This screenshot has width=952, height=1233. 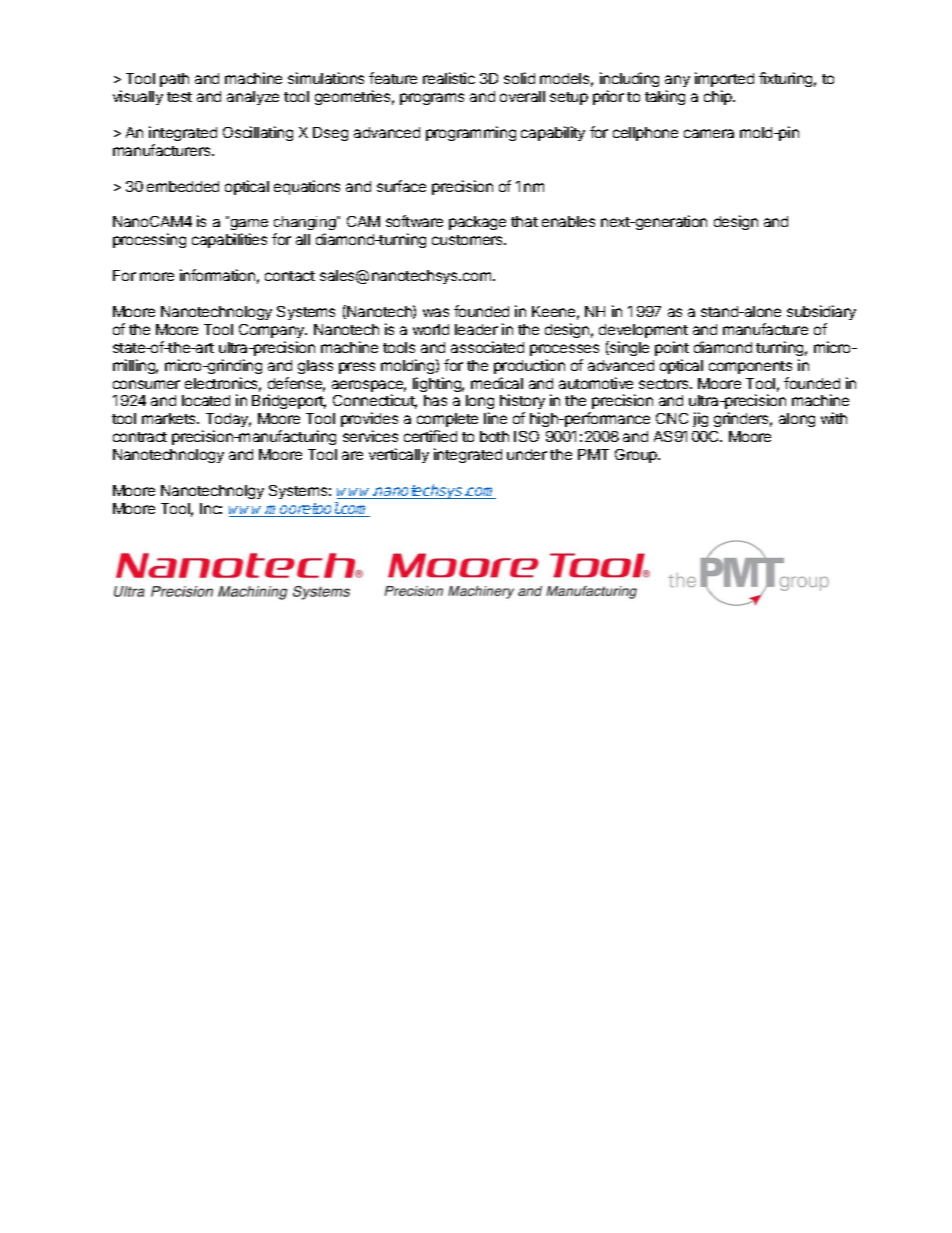 What do you see at coordinates (157, 276) in the screenshot?
I see `more` at bounding box center [157, 276].
